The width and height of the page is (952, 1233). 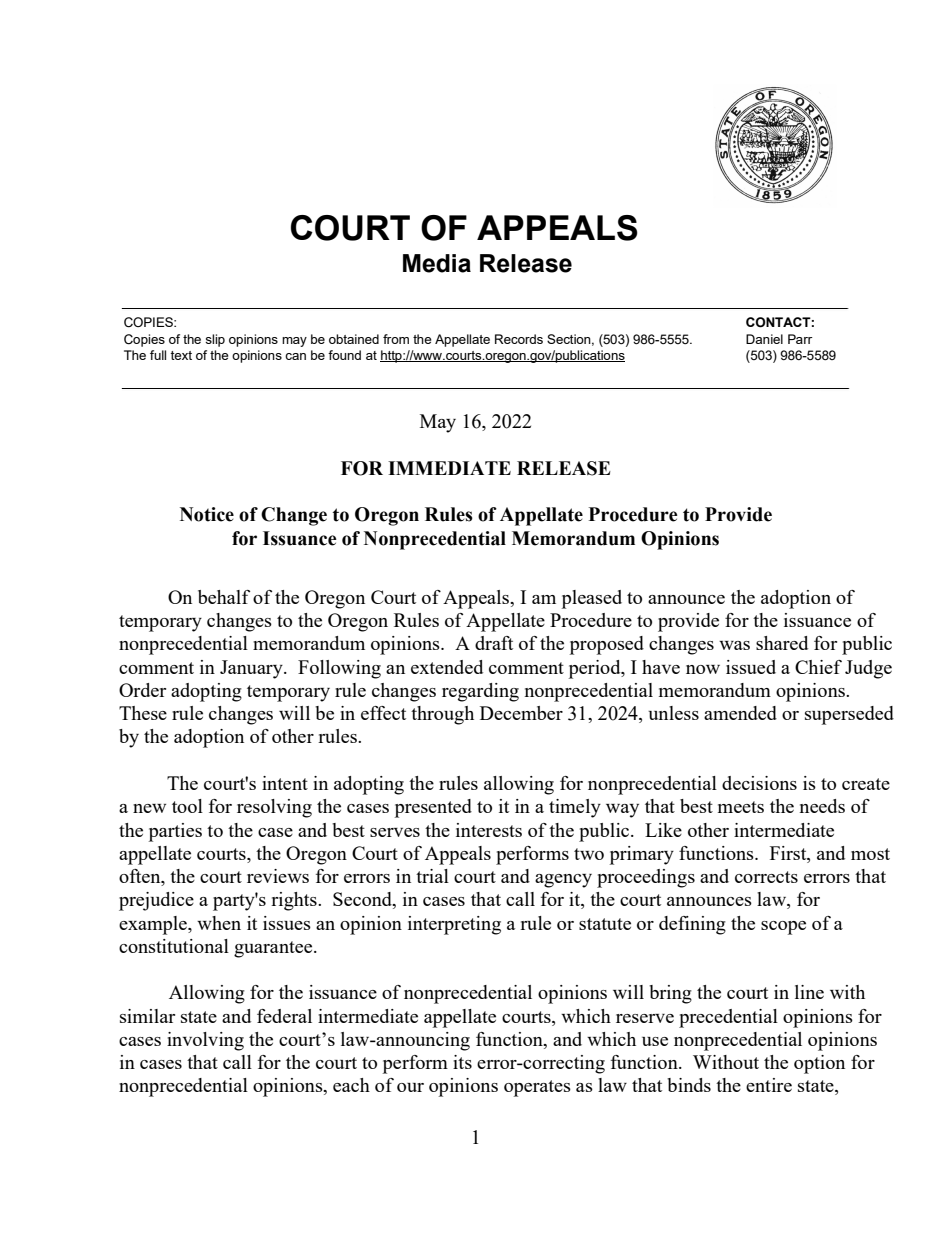 I want to click on behalf, so click(x=224, y=597).
